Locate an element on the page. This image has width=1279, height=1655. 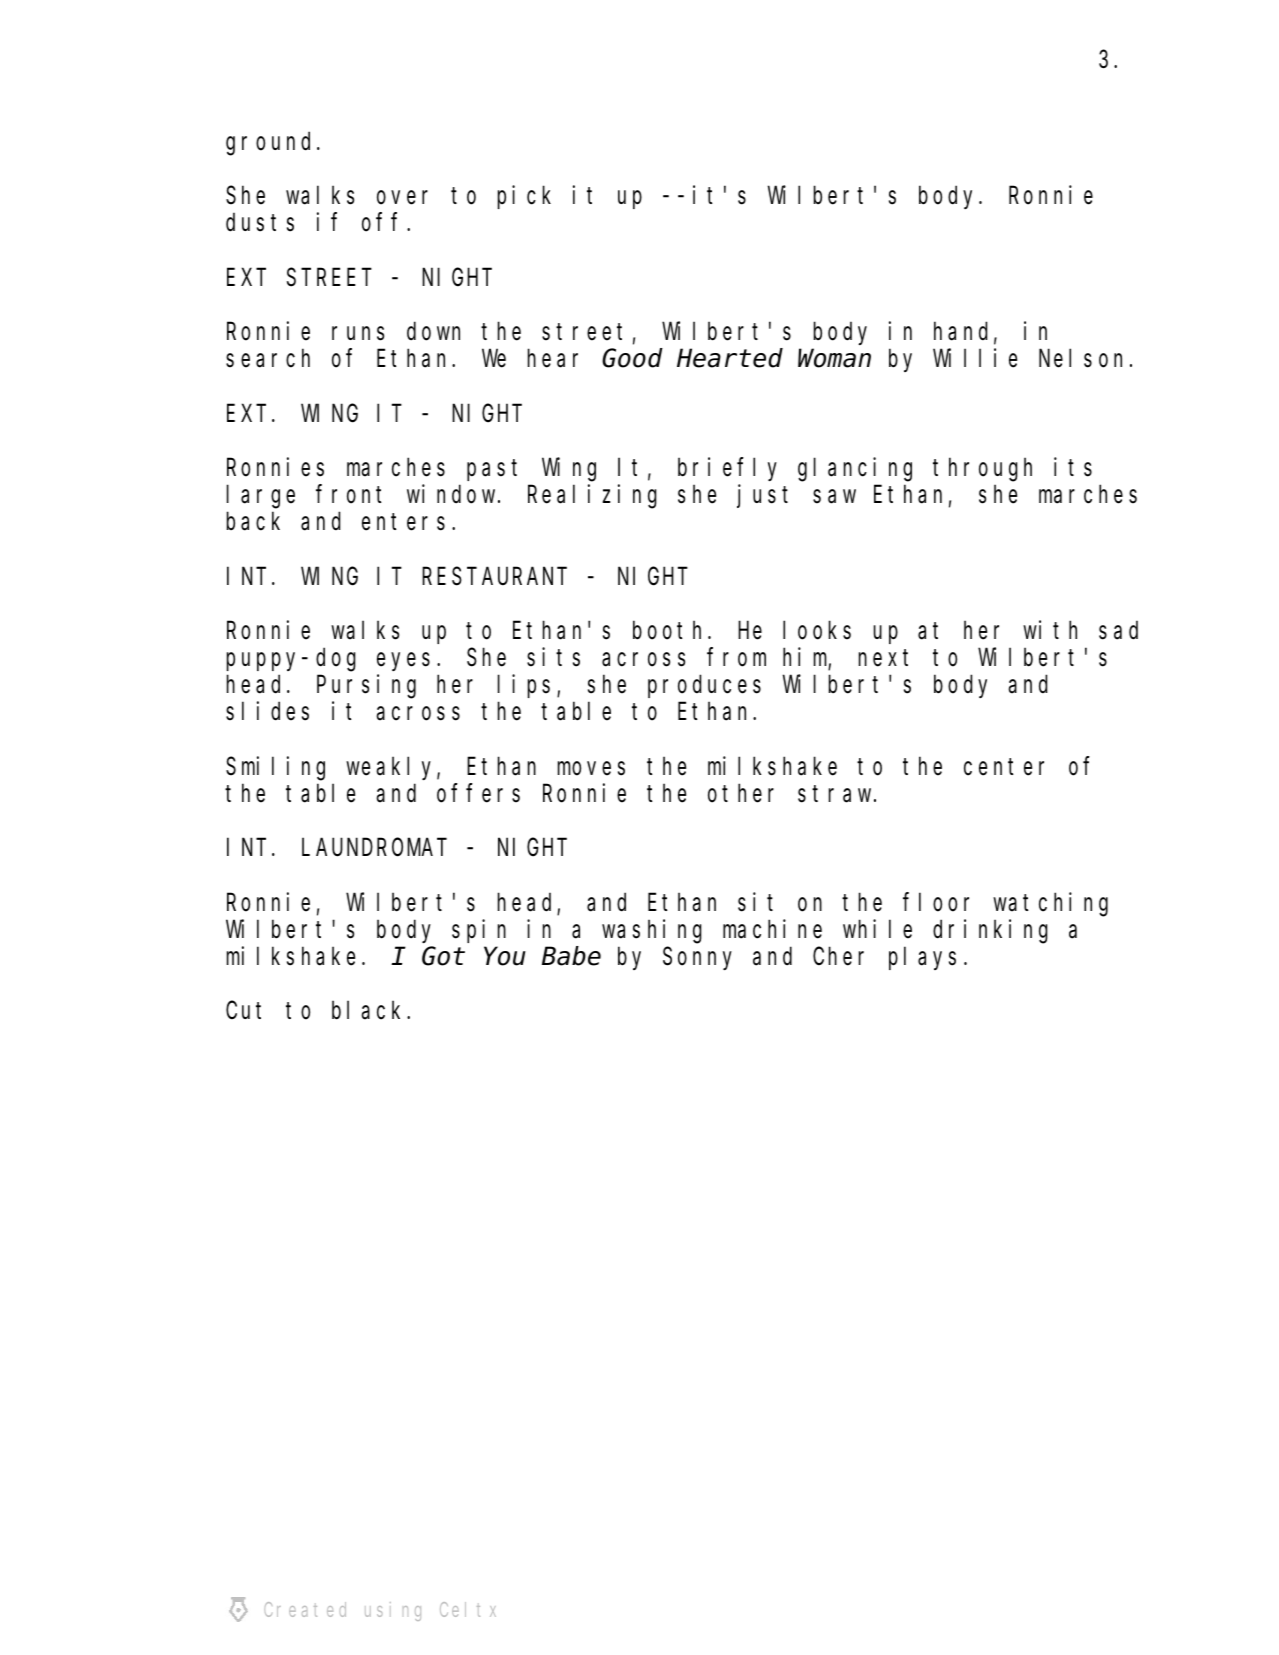
plays is located at coordinates (922, 958).
